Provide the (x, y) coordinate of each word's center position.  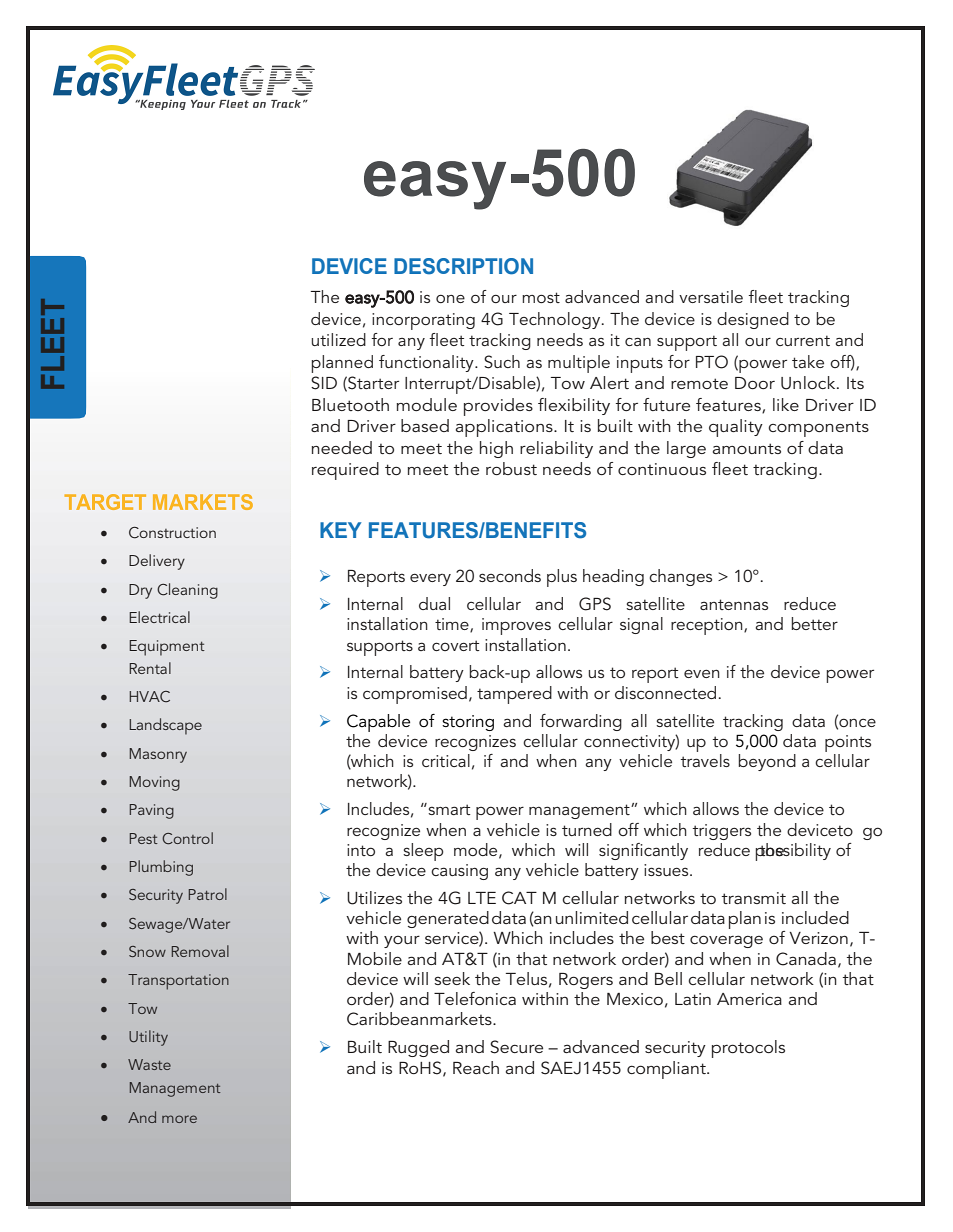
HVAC (149, 696)
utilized (338, 339)
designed (753, 320)
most (541, 297)
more (179, 1119)
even (702, 673)
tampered (514, 695)
